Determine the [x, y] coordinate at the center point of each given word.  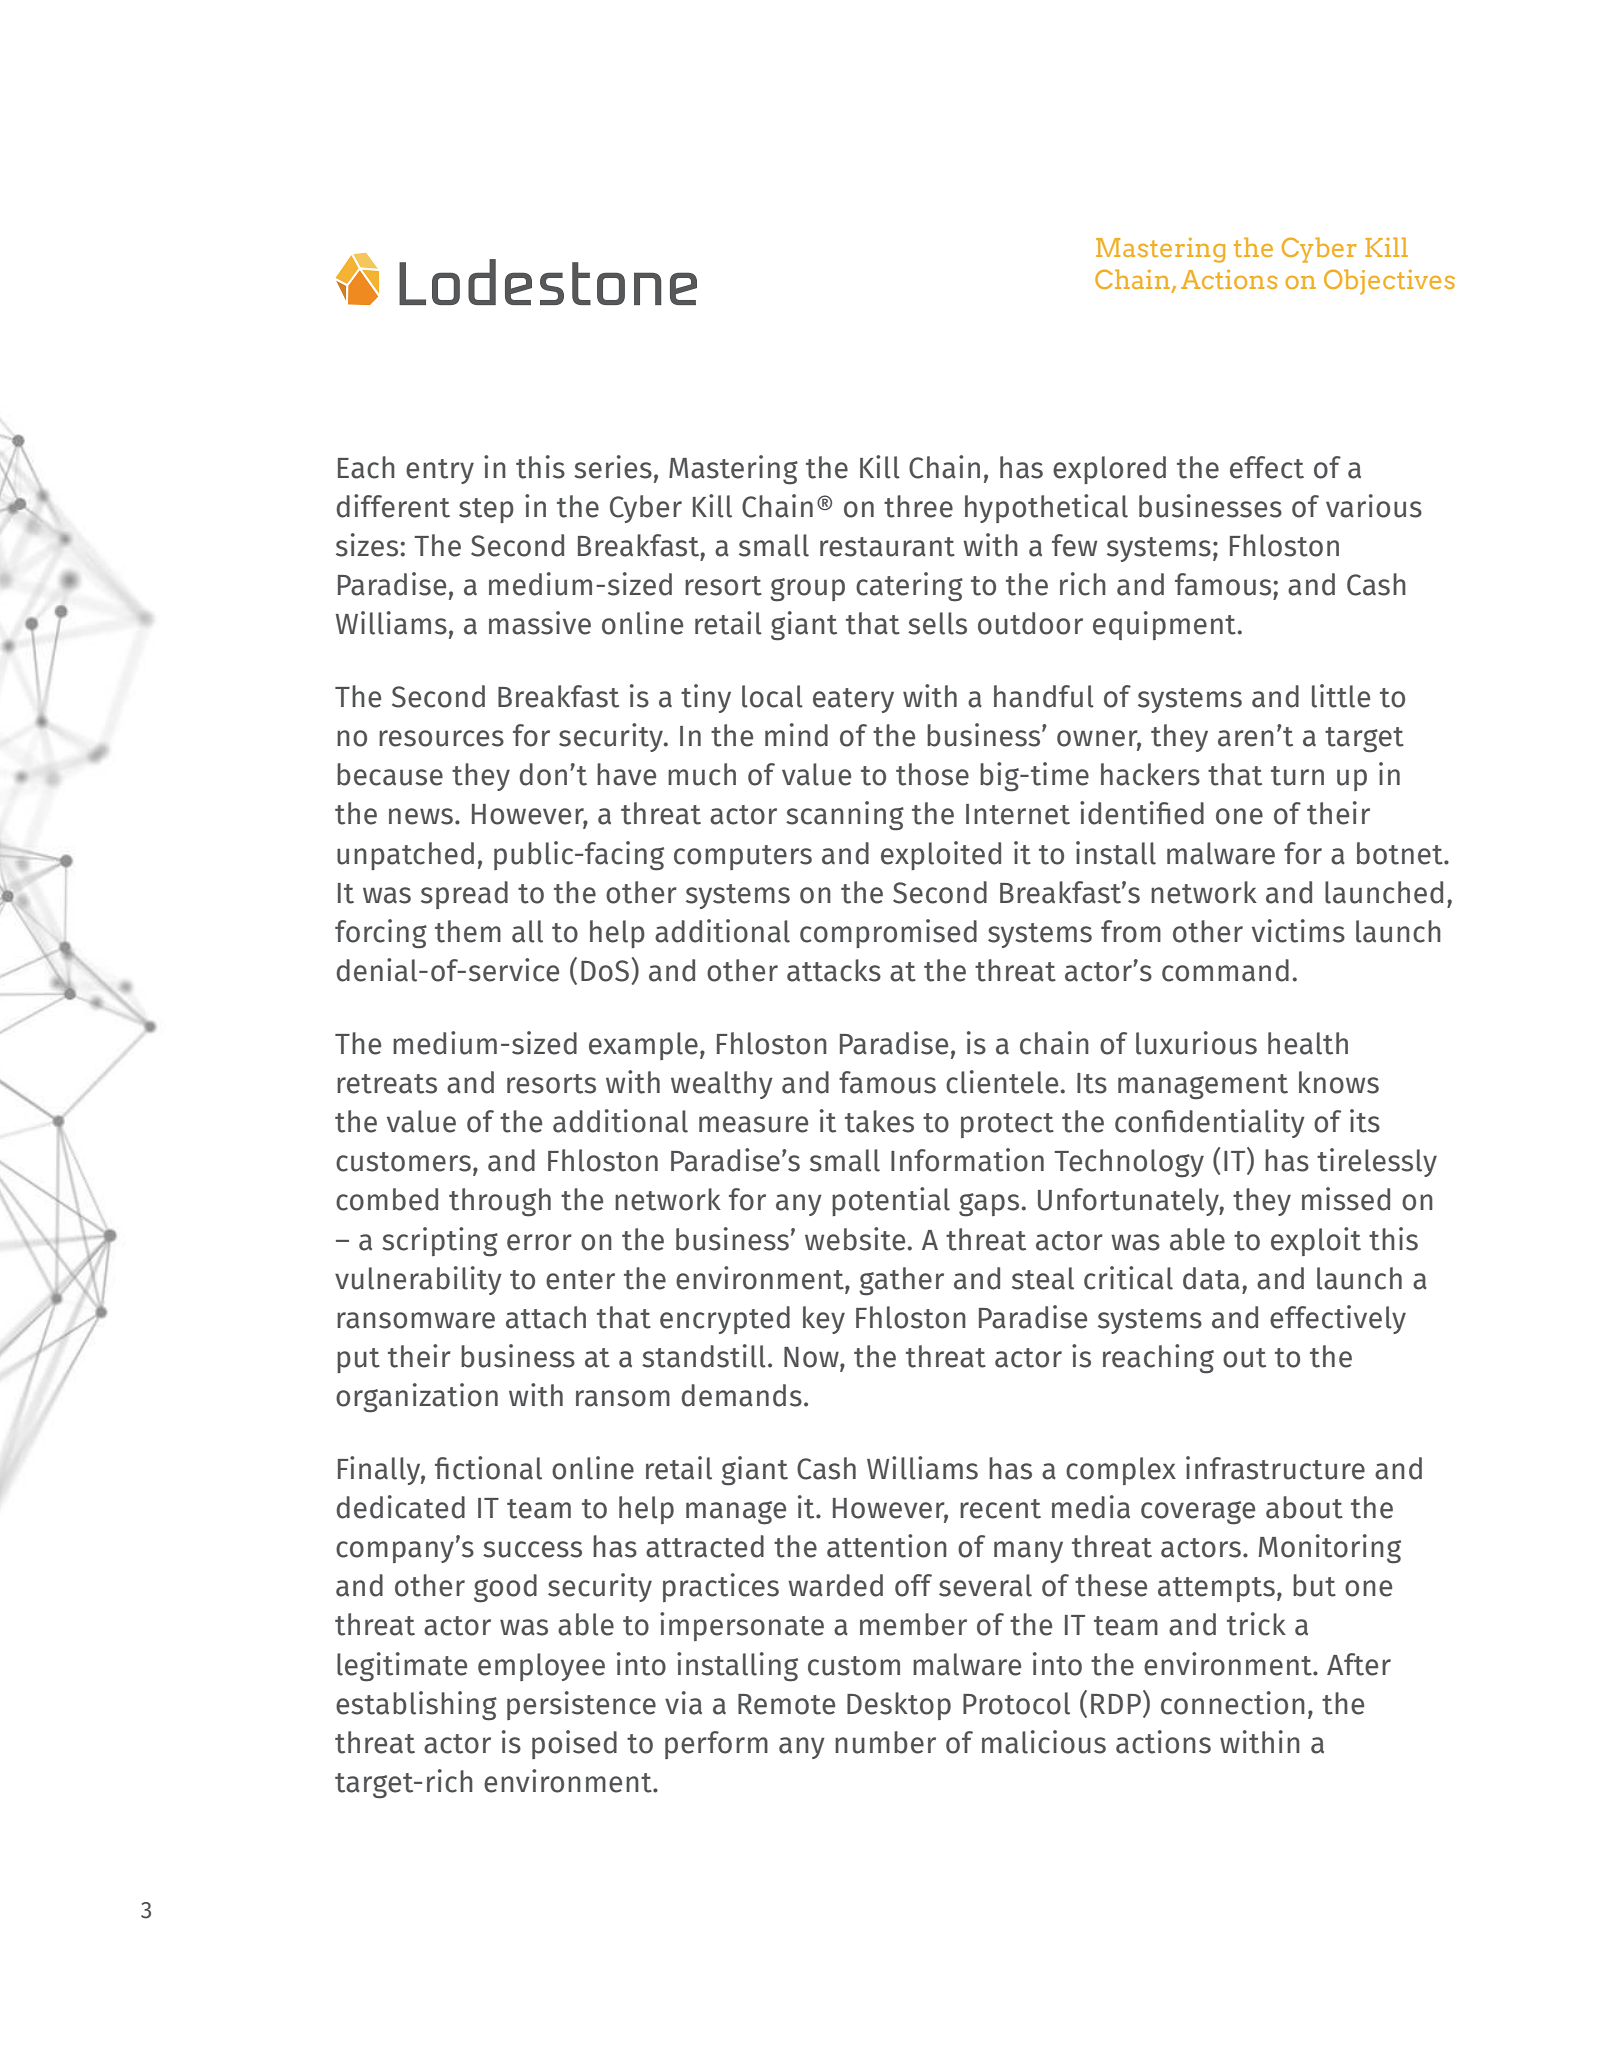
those [932, 774]
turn [1297, 776]
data [1211, 1278]
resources [441, 738]
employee [541, 1667]
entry [440, 471]
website [856, 1239]
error [539, 1242]
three [918, 506]
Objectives [1389, 282]
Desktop [899, 1706]
